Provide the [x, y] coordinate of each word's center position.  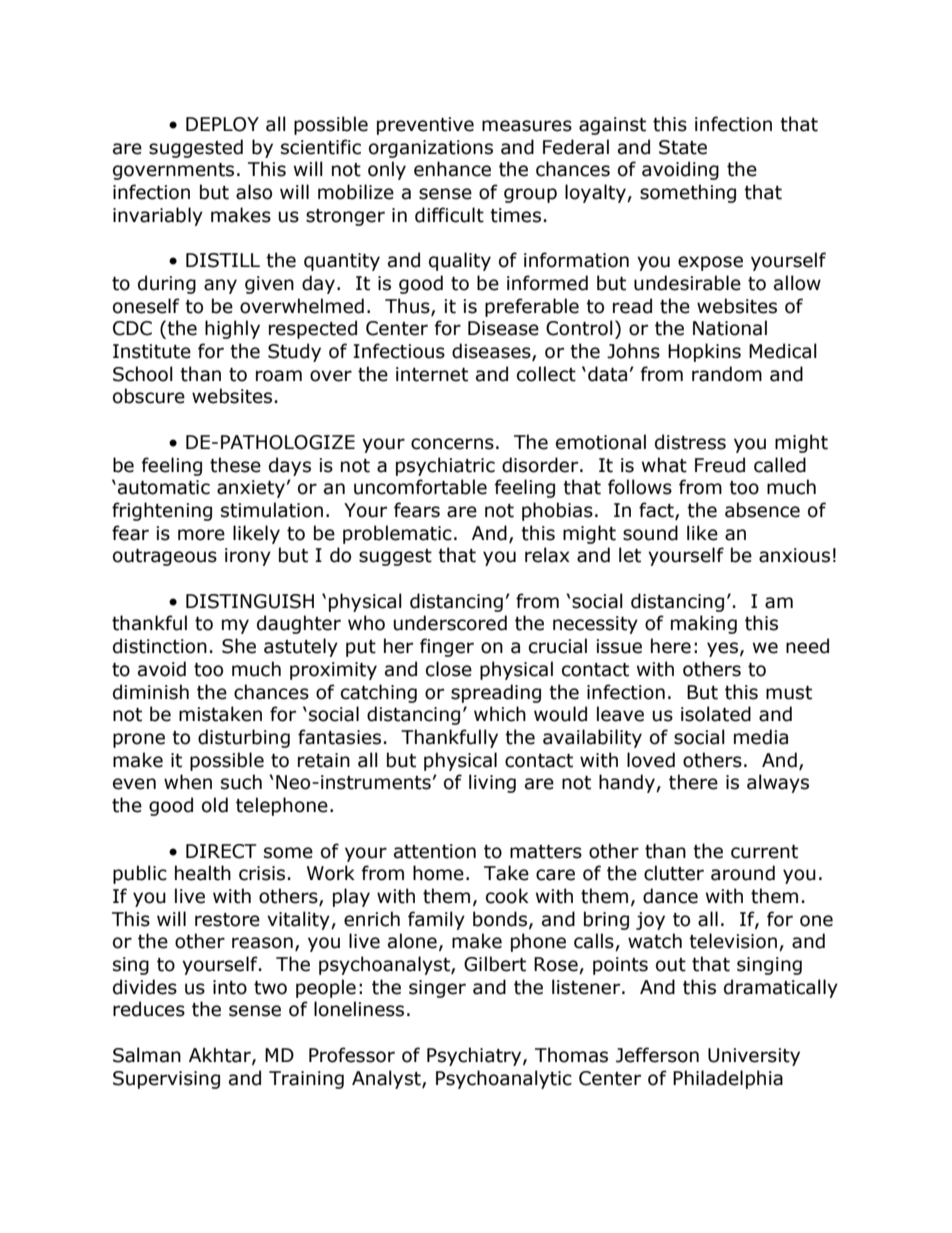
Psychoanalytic [504, 1079]
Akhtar [221, 1056]
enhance [452, 169]
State [683, 147]
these [235, 465]
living [492, 783]
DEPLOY [222, 124]
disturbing [244, 738]
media [761, 737]
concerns [452, 444]
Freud [720, 465]
